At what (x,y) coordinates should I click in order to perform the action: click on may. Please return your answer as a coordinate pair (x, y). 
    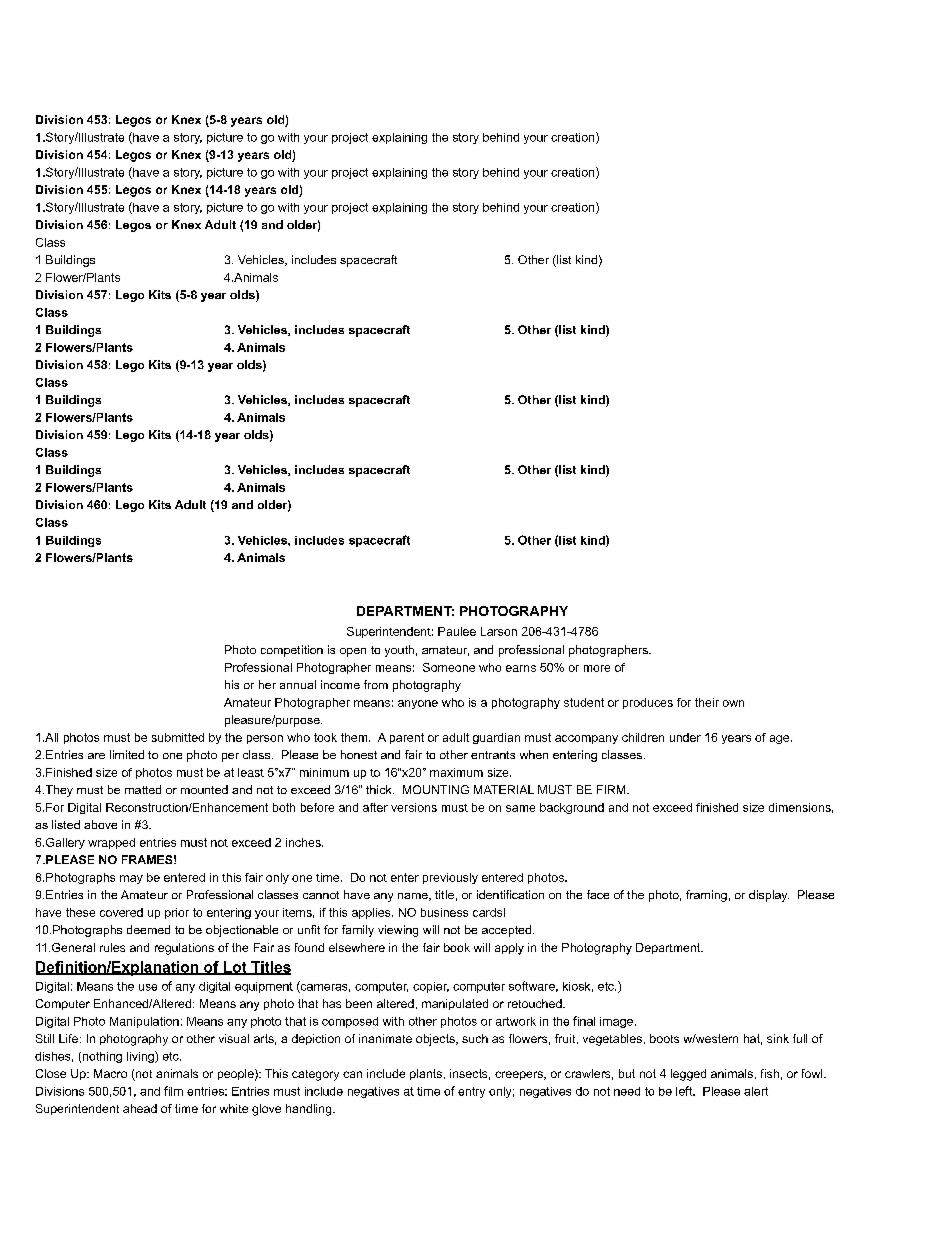
    Looking at the image, I should click on (131, 879).
